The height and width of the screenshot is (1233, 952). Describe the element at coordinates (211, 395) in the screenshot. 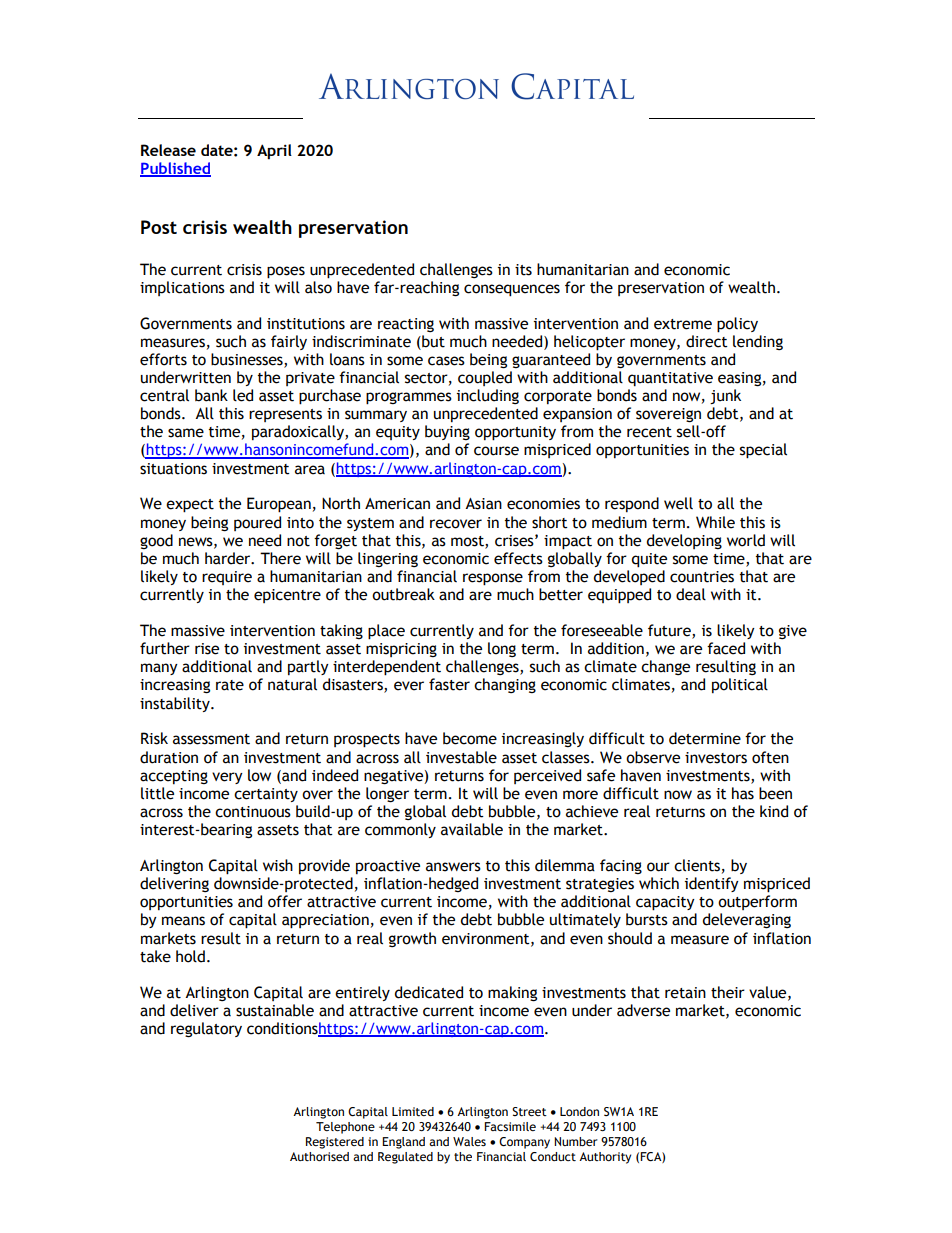

I see `bank` at that location.
